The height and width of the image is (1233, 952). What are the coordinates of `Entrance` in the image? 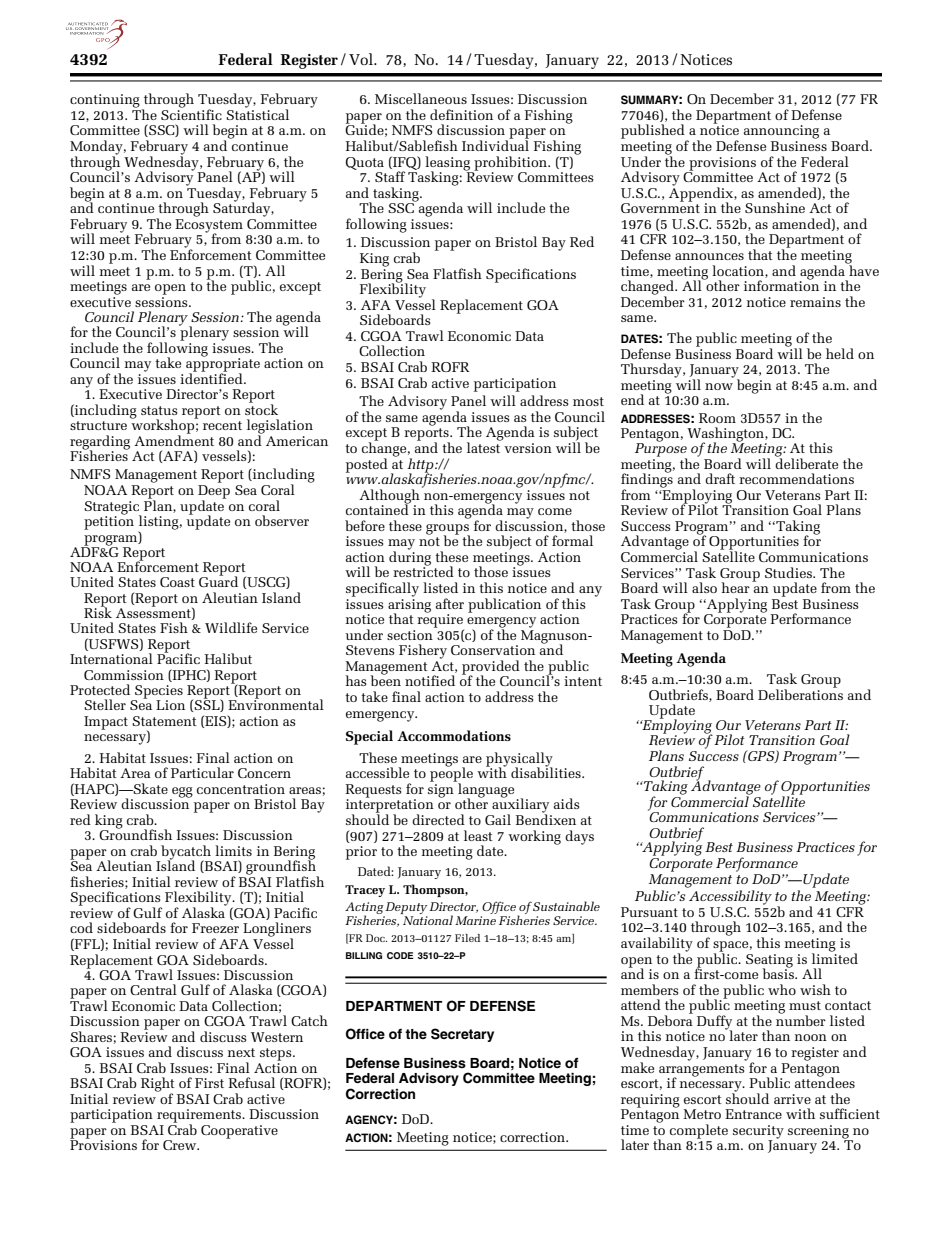 It's located at (753, 1114).
